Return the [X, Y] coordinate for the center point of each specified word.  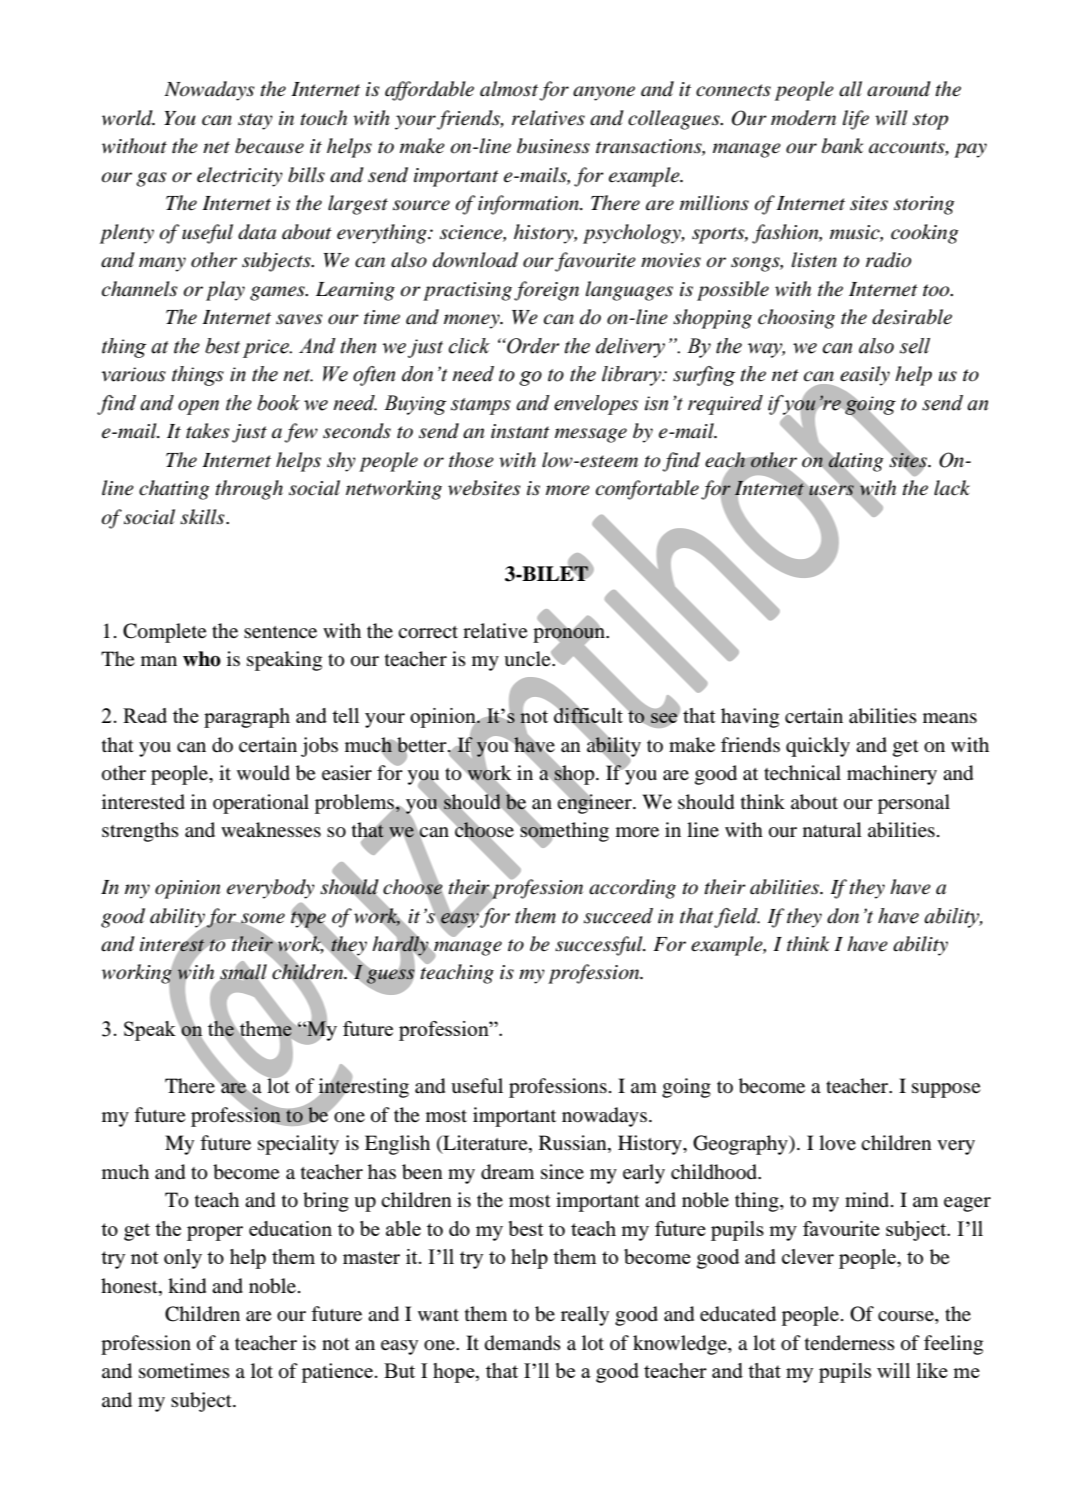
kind [187, 1286]
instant [520, 431]
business [553, 146]
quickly [818, 747]
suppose [946, 1090]
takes [207, 431]
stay [255, 121]
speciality [298, 1145]
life [856, 120]
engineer [595, 802]
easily [864, 377]
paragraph [247, 718]
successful [600, 946]
